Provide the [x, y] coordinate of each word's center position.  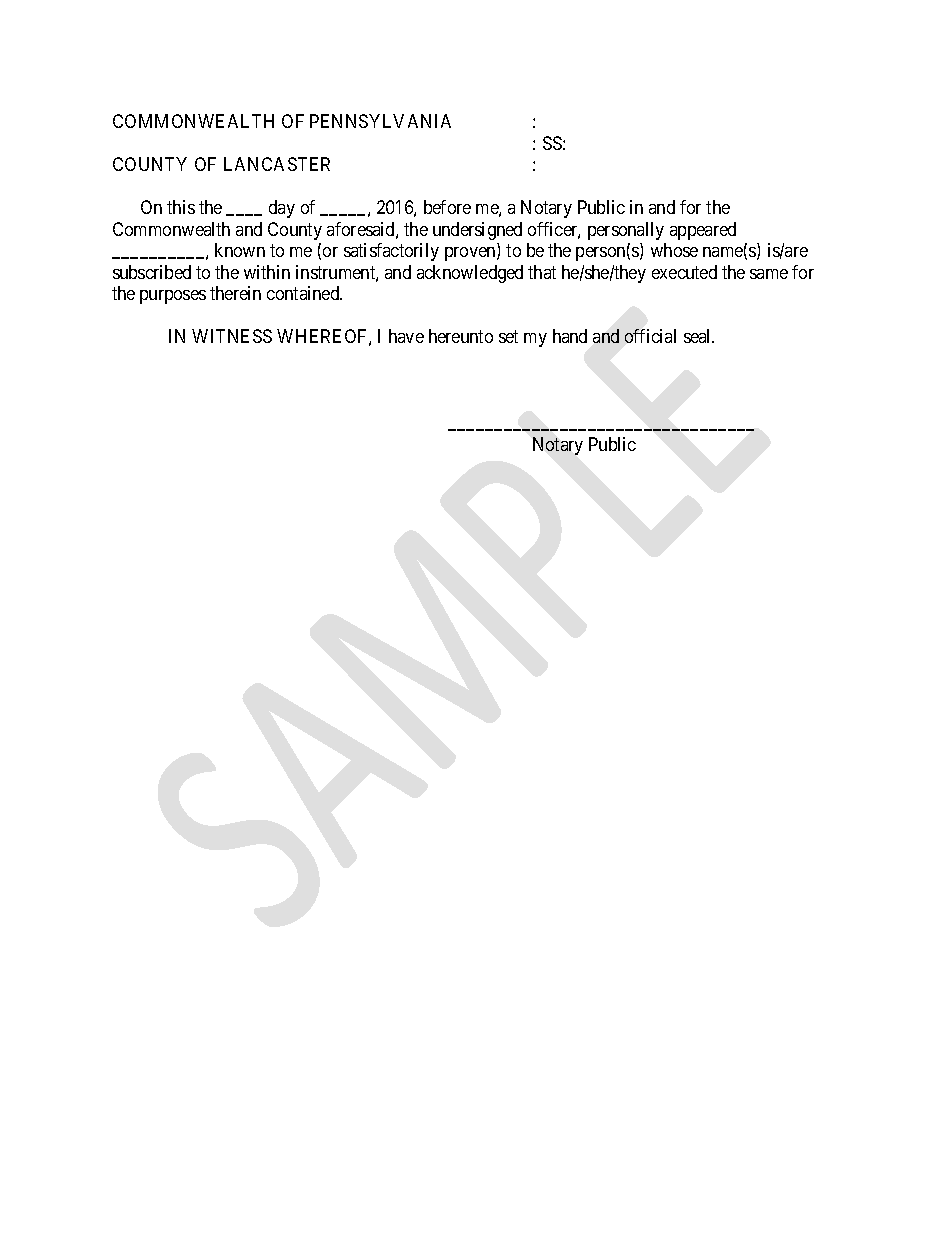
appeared [703, 231]
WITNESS [232, 336]
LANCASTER [277, 164]
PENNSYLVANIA [380, 121]
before [447, 207]
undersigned [477, 231]
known [240, 250]
